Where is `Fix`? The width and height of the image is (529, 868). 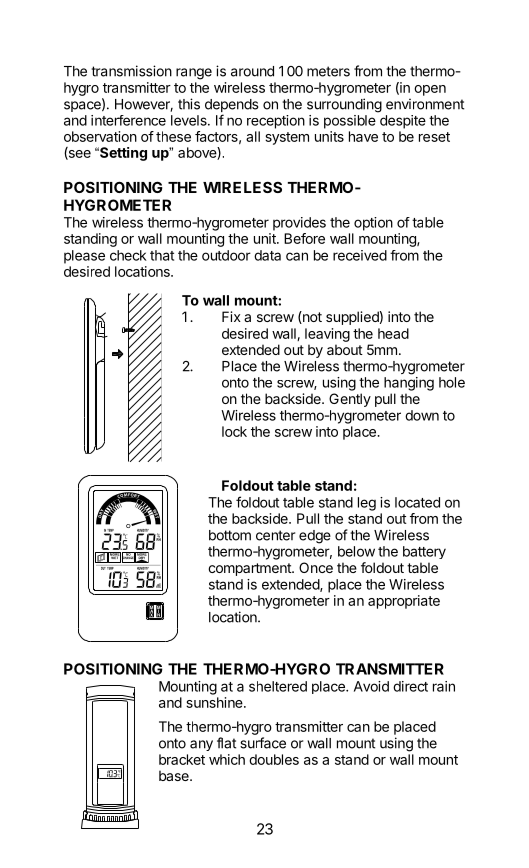 Fix is located at coordinates (231, 316).
